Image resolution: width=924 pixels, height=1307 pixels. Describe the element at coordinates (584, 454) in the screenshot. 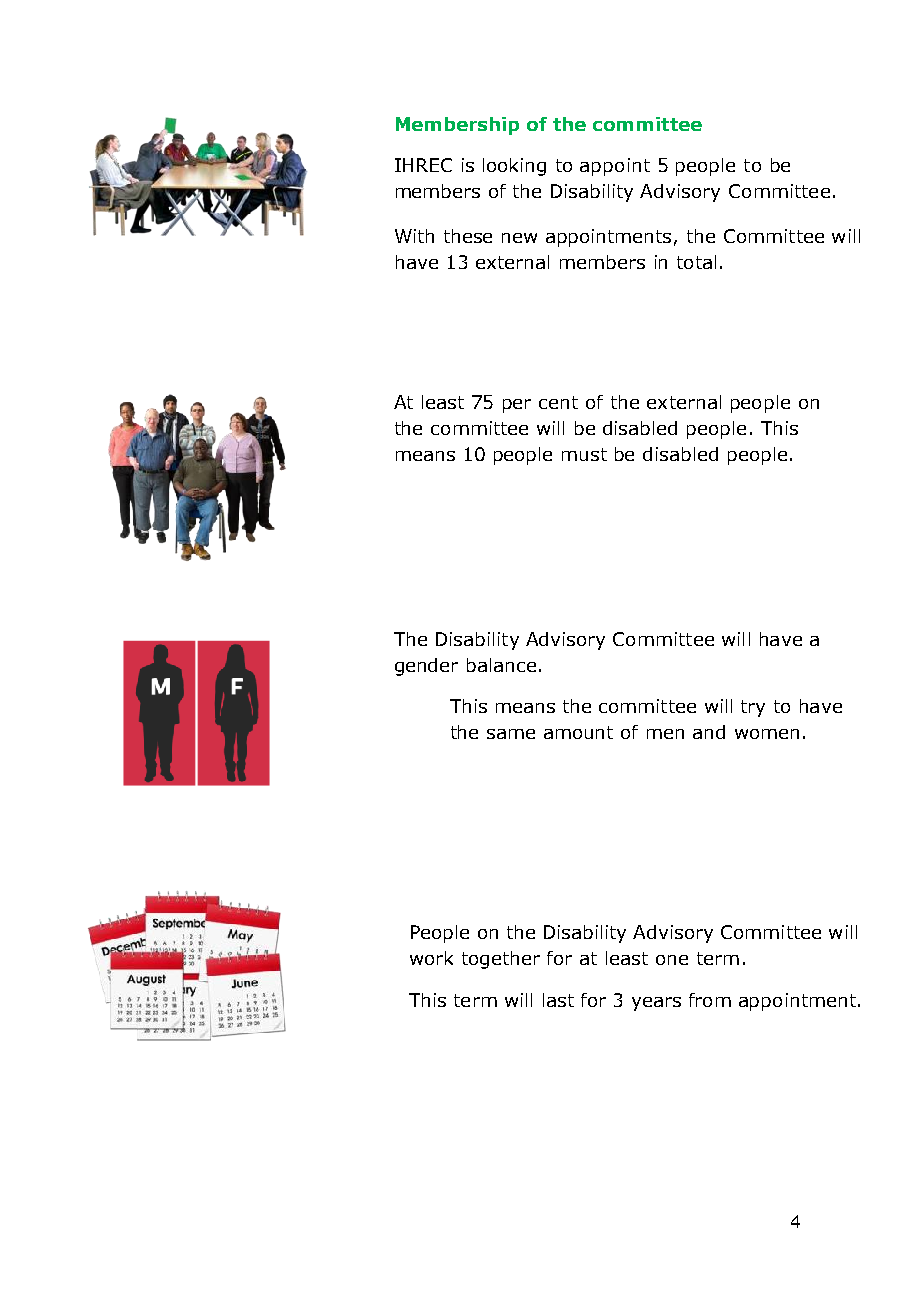

I see `must` at that location.
